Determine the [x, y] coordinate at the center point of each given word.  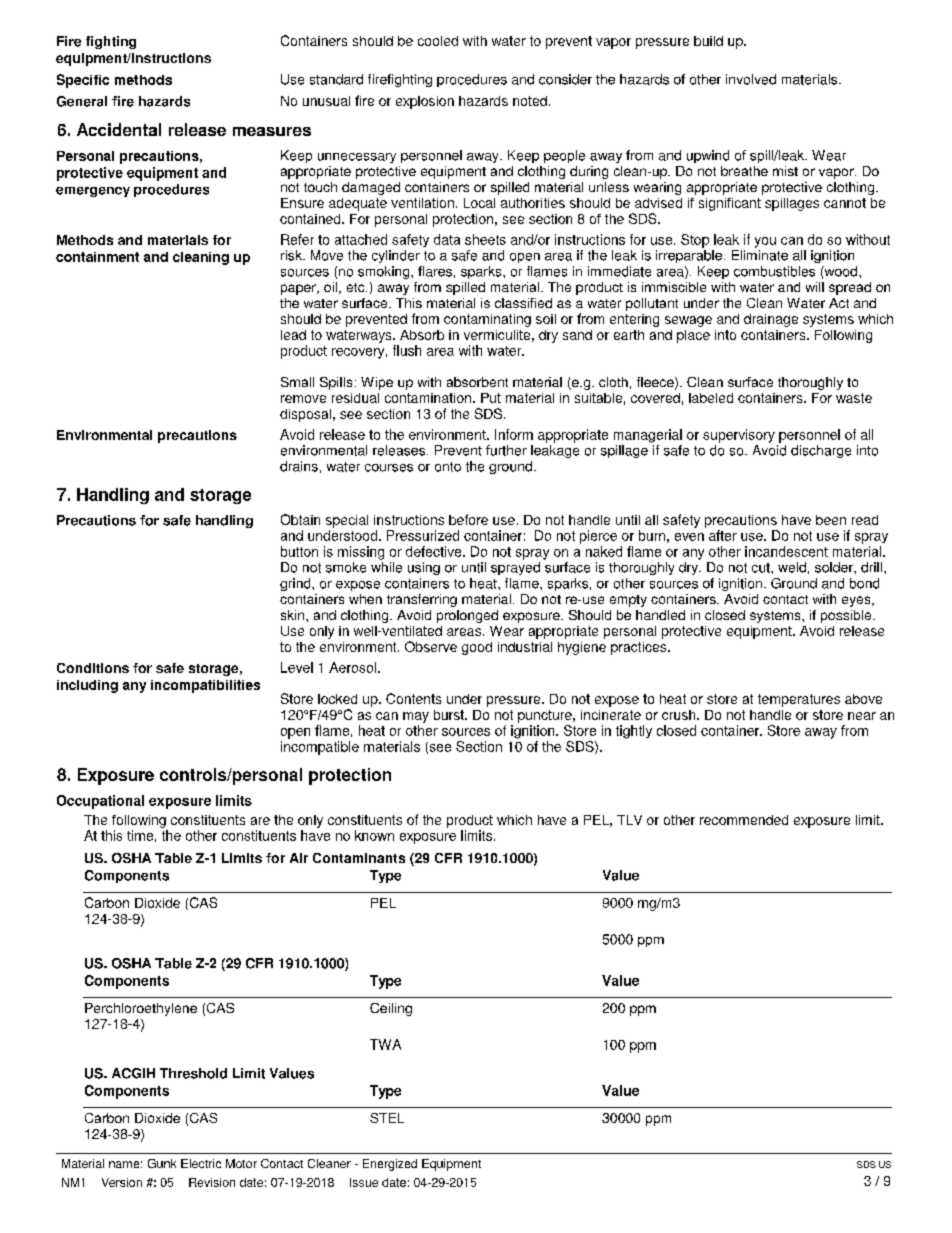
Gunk [162, 1163]
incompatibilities [205, 686]
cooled [438, 41]
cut [762, 568]
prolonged [467, 616]
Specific [83, 81]
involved [751, 79]
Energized [390, 1165]
